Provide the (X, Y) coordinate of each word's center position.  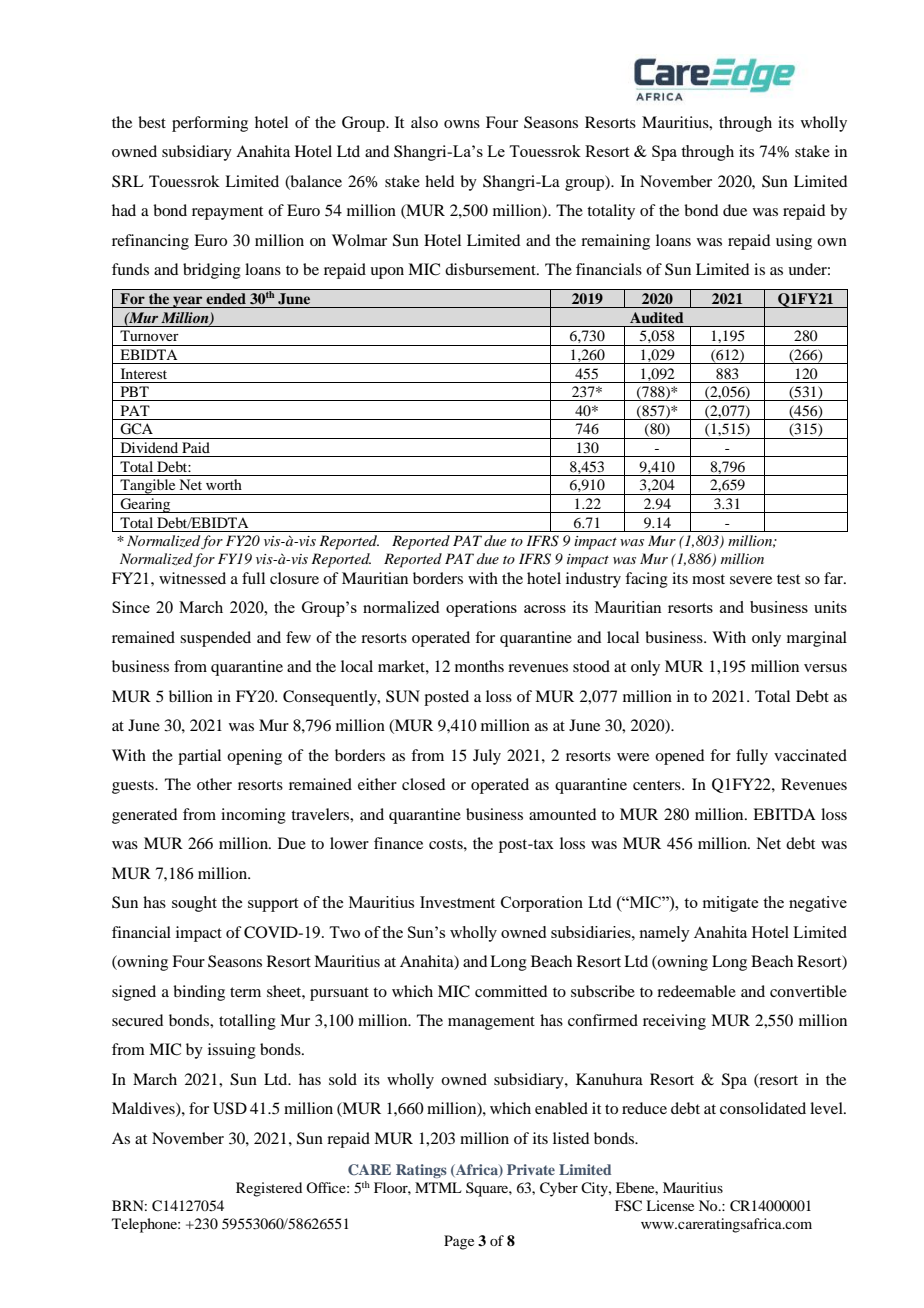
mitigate (730, 904)
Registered (269, 1189)
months (479, 666)
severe (751, 580)
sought (194, 904)
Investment (457, 902)
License (670, 1205)
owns (462, 124)
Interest (144, 373)
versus (825, 668)
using (794, 242)
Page (459, 1242)
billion (191, 696)
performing (210, 124)
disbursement (491, 269)
